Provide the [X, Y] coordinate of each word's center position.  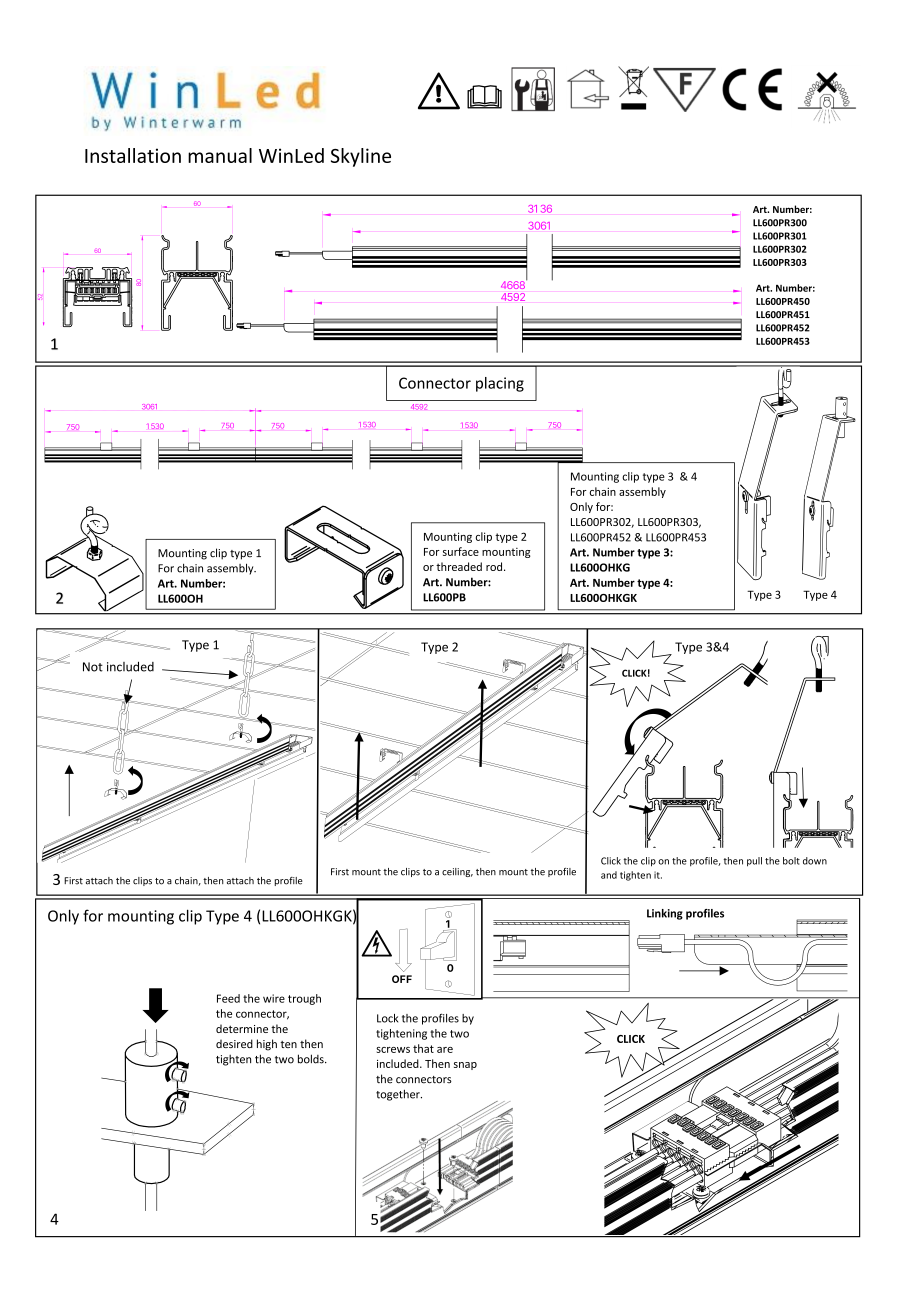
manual [220, 155]
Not [93, 667]
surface [461, 551]
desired [234, 1043]
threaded [459, 566]
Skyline [361, 157]
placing [500, 384]
